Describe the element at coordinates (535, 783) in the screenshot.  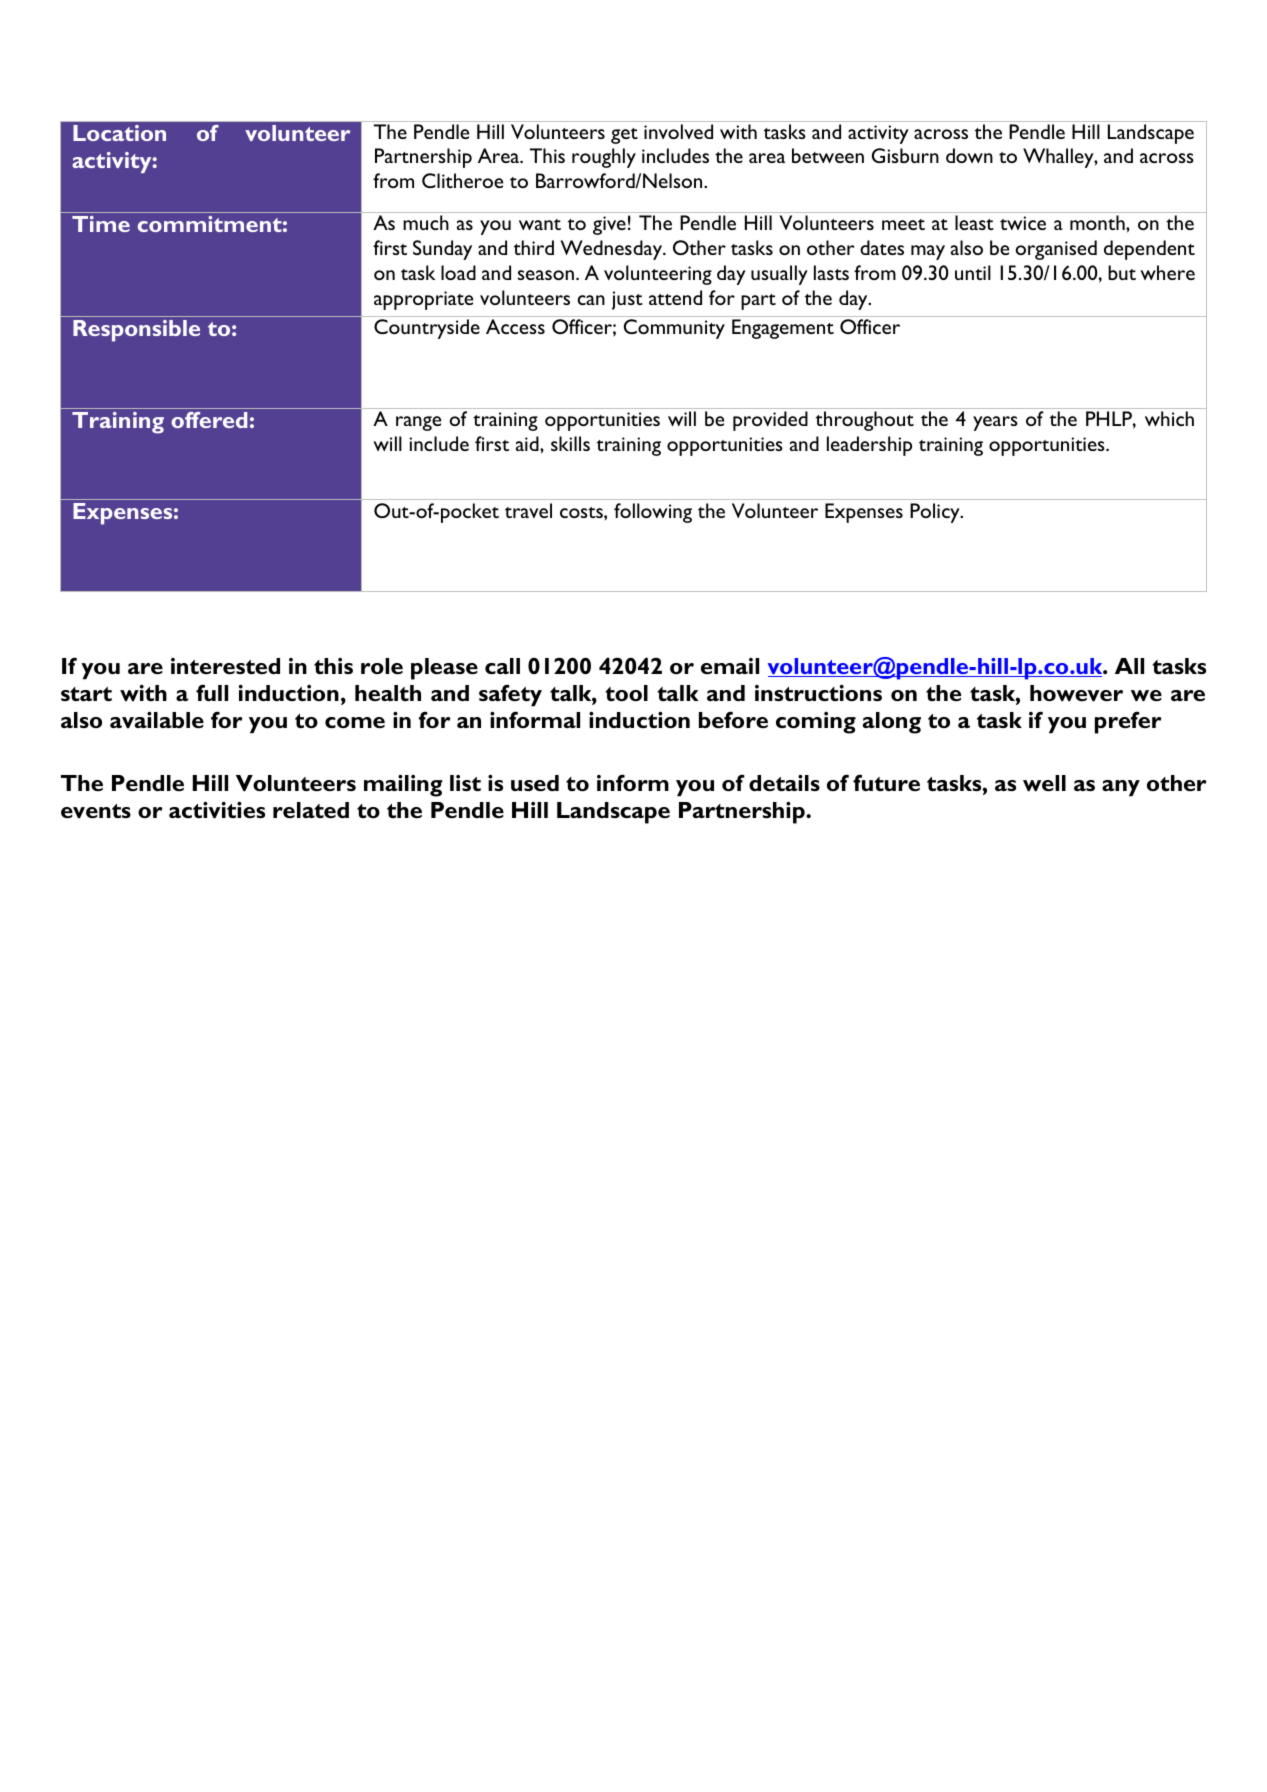
I see `used` at that location.
